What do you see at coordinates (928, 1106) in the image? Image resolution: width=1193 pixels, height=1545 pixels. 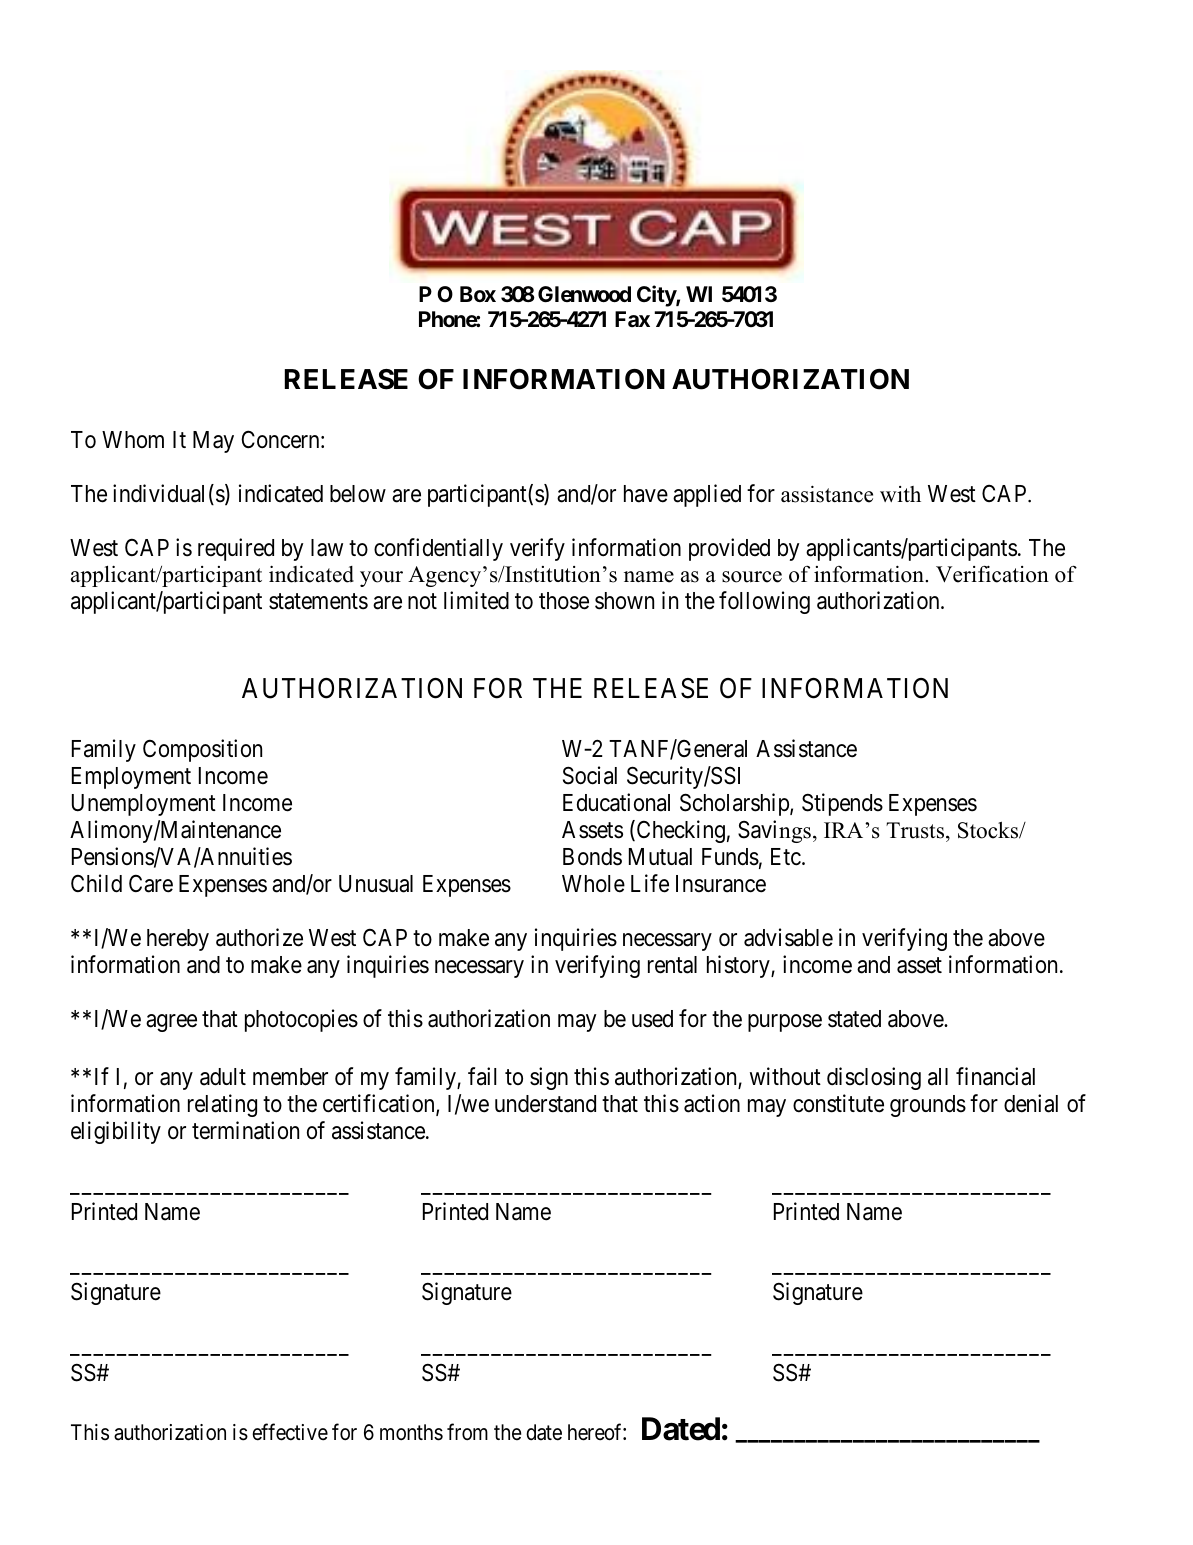 I see `grounds` at bounding box center [928, 1106].
